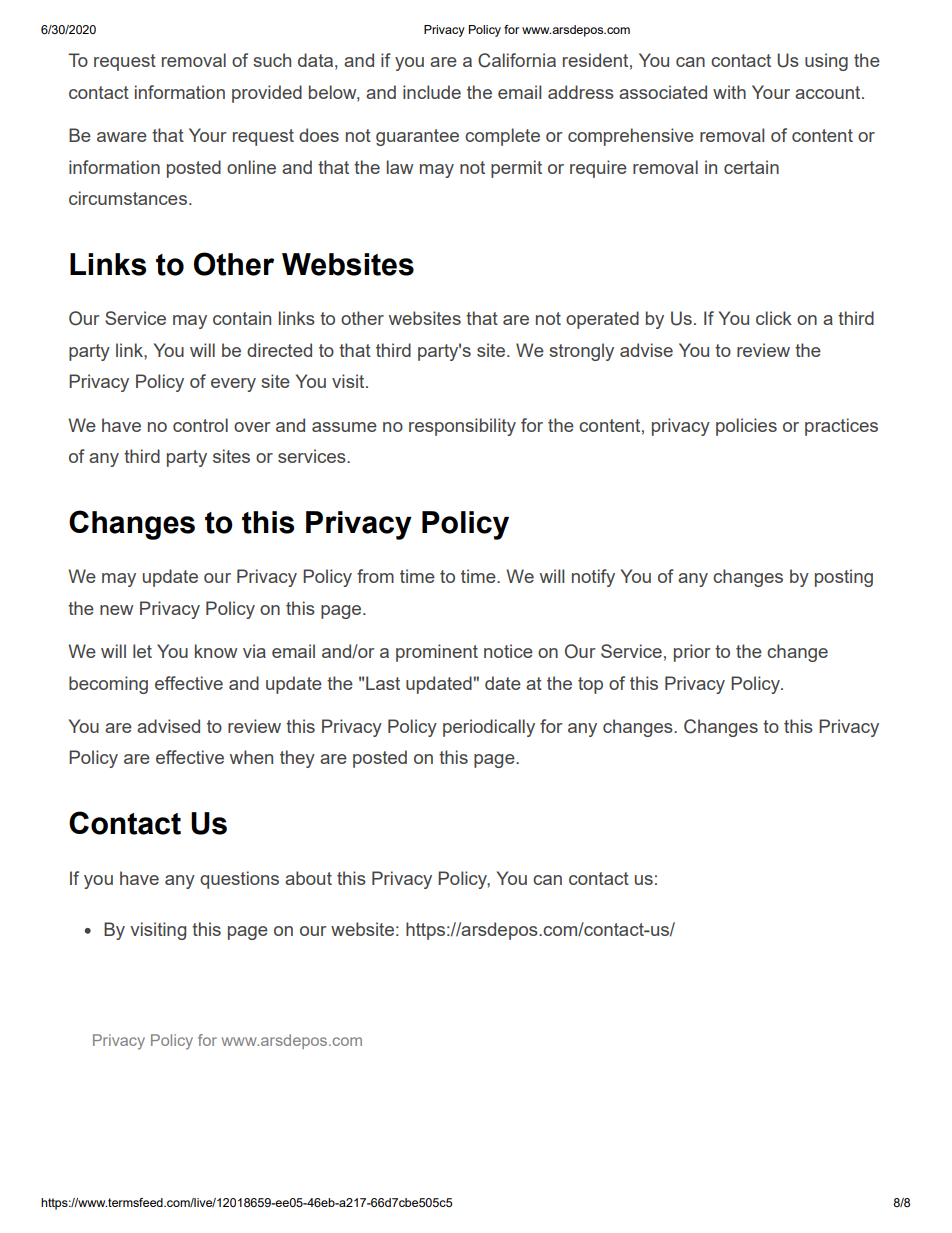  I want to click on notice, so click(508, 651).
